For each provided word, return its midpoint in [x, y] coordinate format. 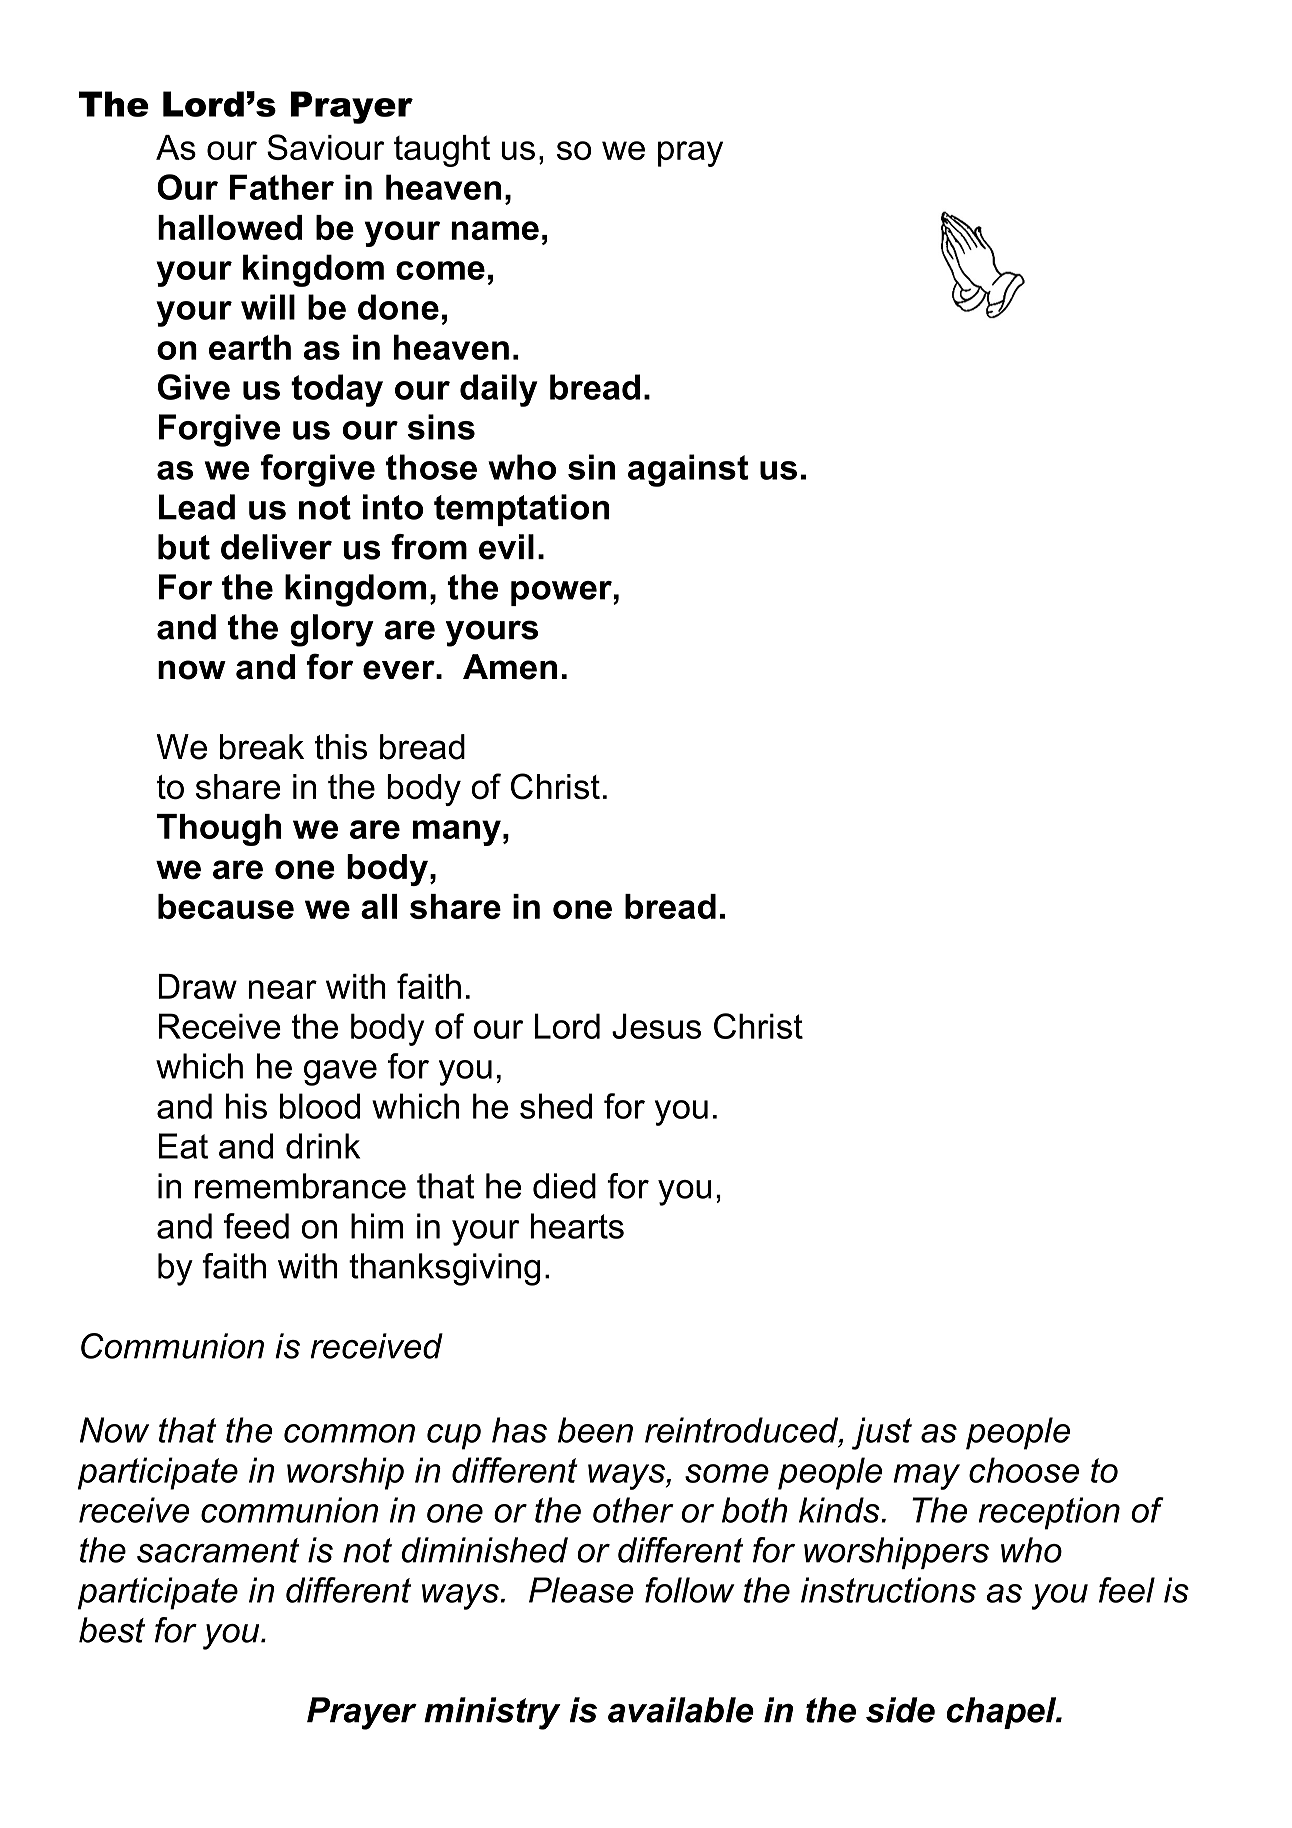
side [900, 1710]
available [681, 1710]
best [112, 1630]
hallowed [230, 227]
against [688, 470]
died [564, 1186]
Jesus [656, 1026]
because [226, 906]
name [495, 230]
